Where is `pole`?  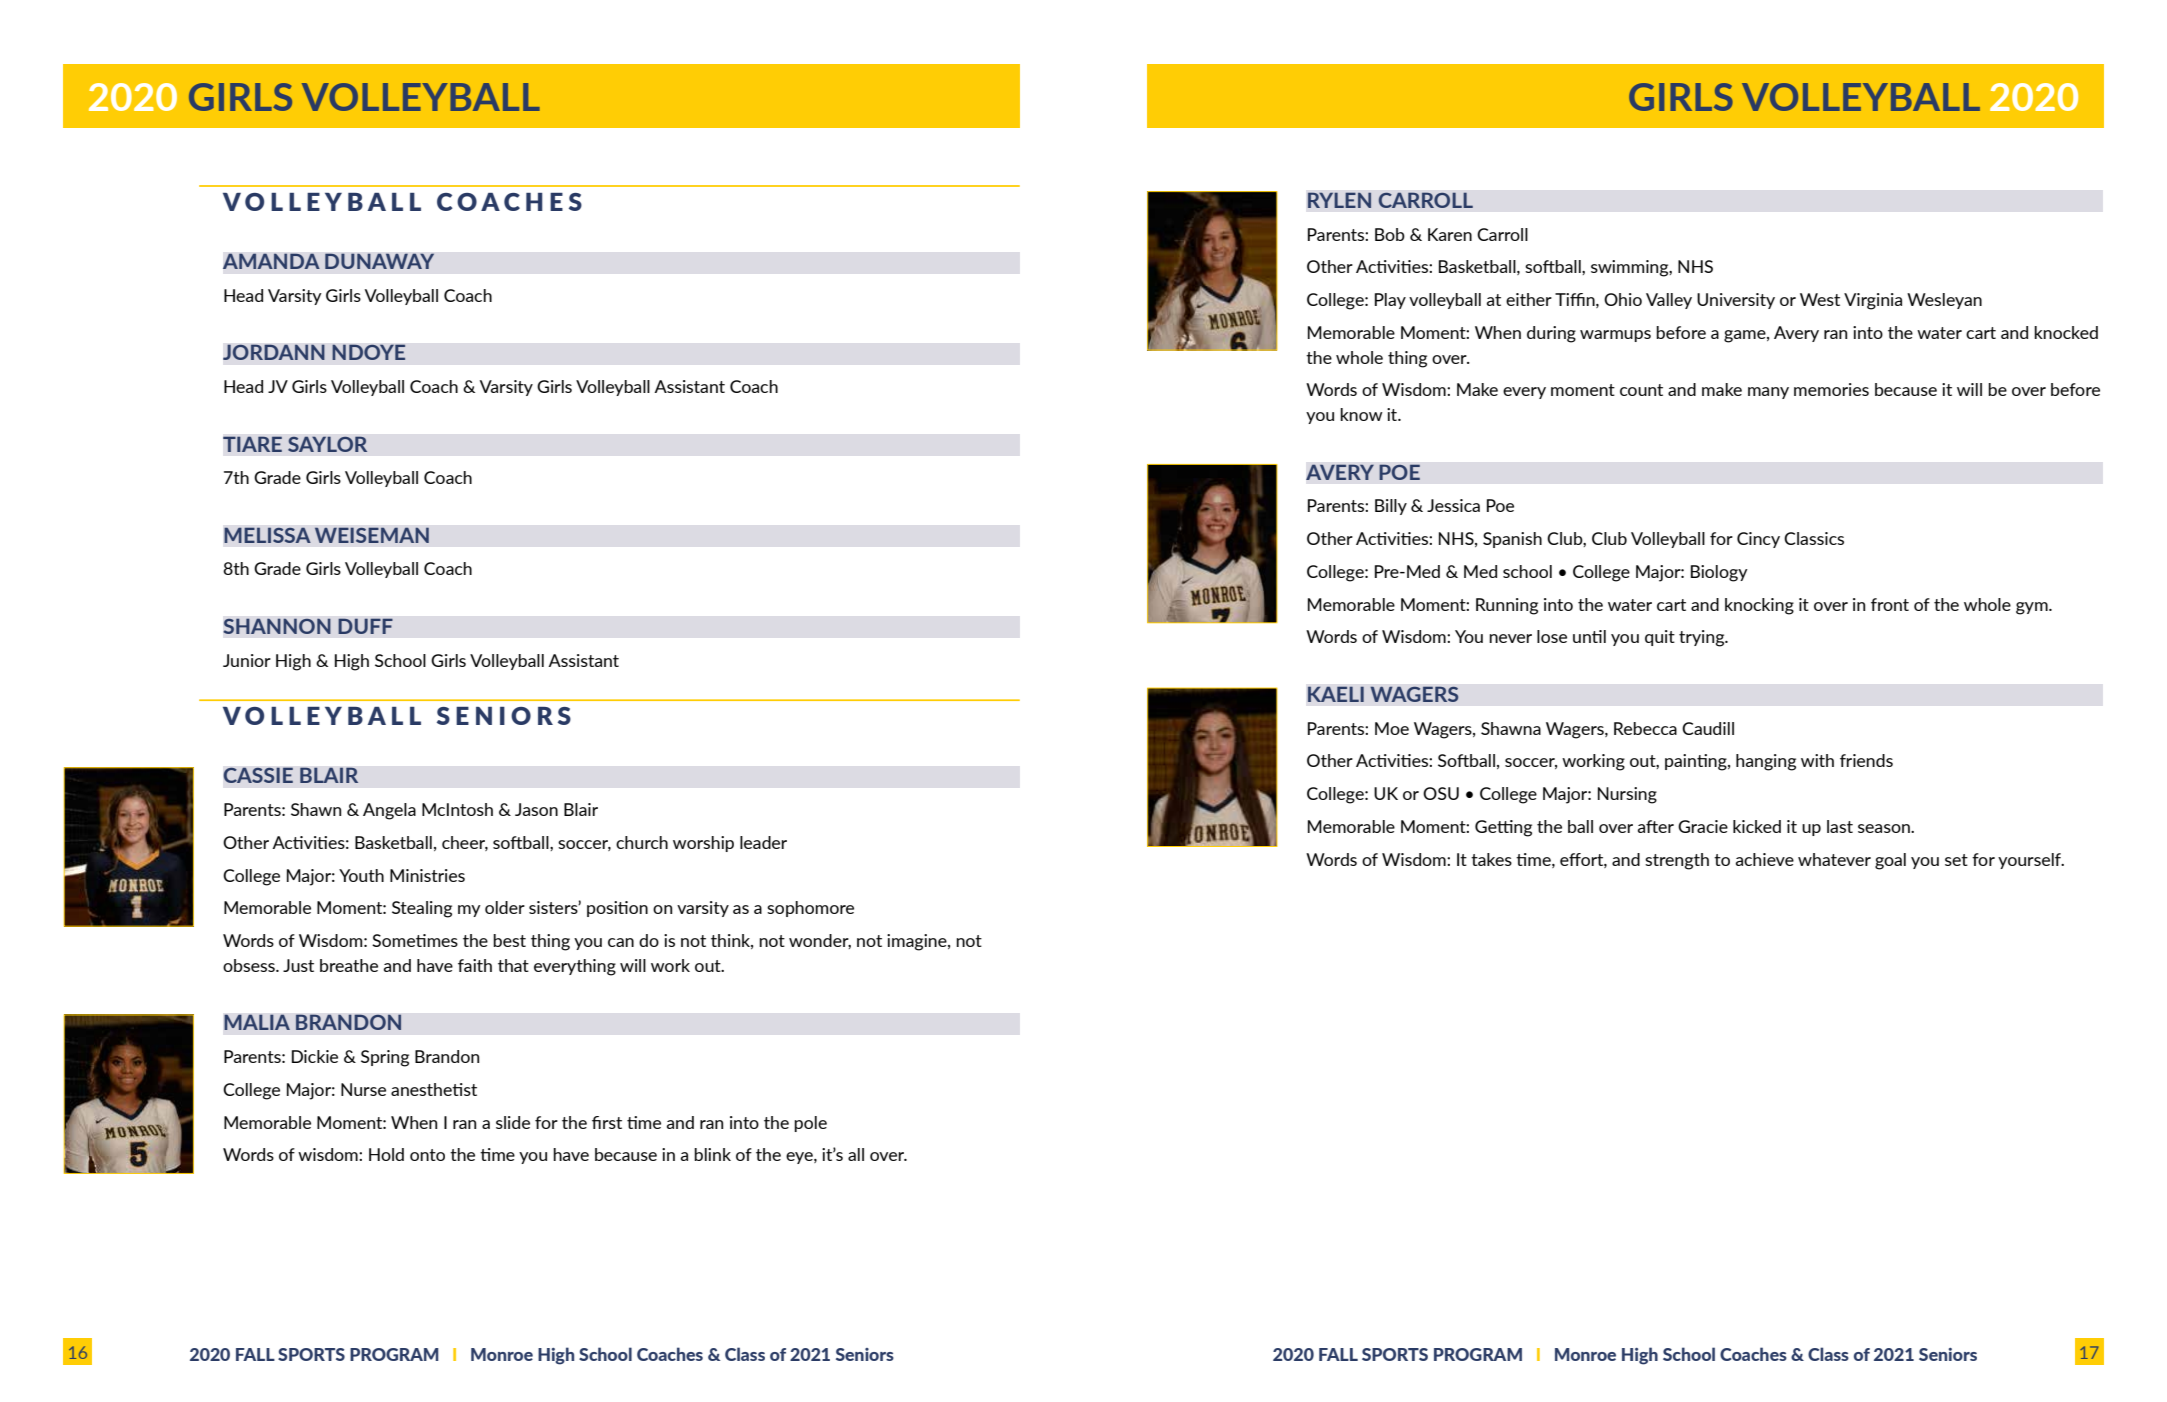 pole is located at coordinates (810, 1124).
